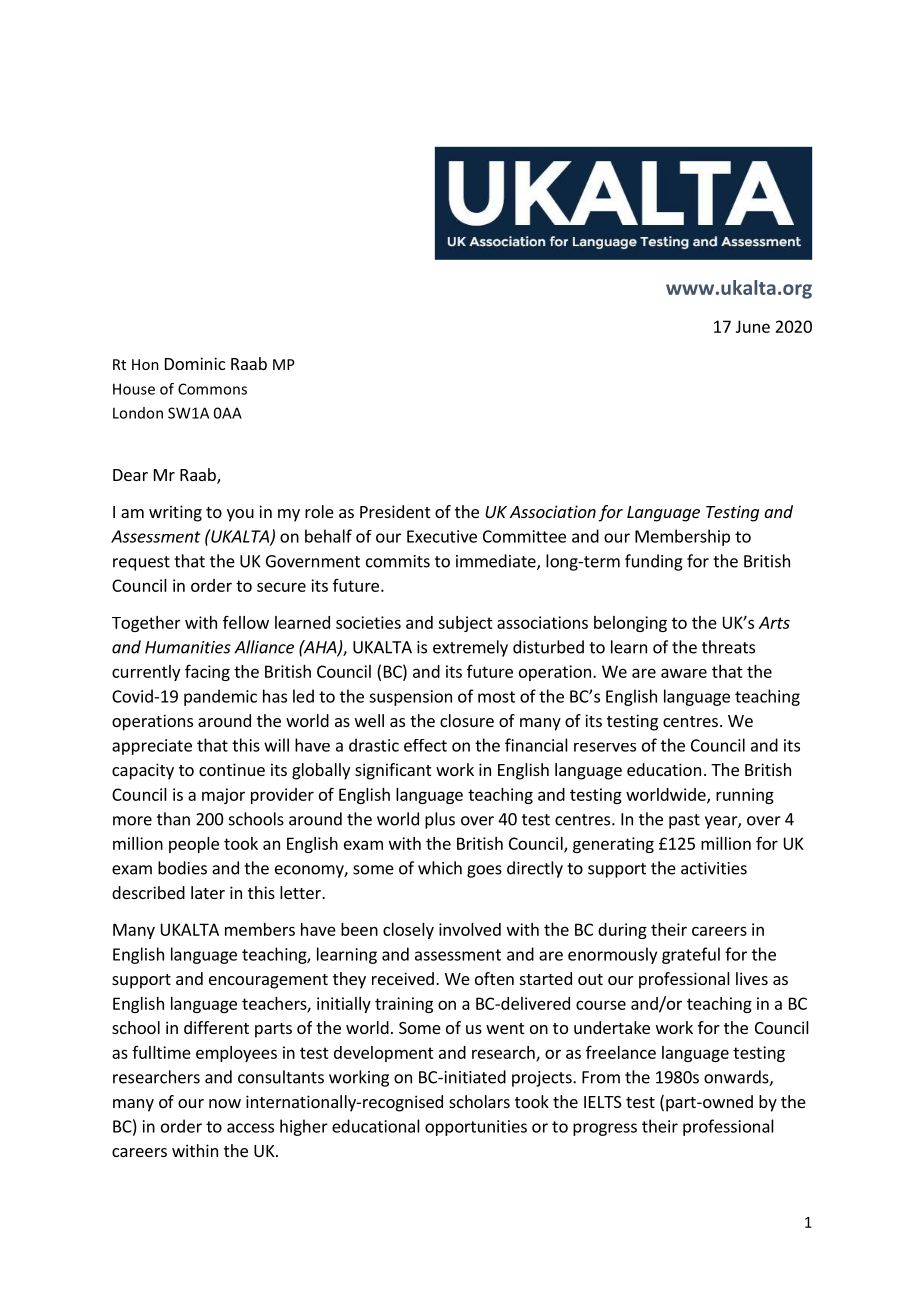  Describe the element at coordinates (603, 1102) in the screenshot. I see `IELTS` at that location.
